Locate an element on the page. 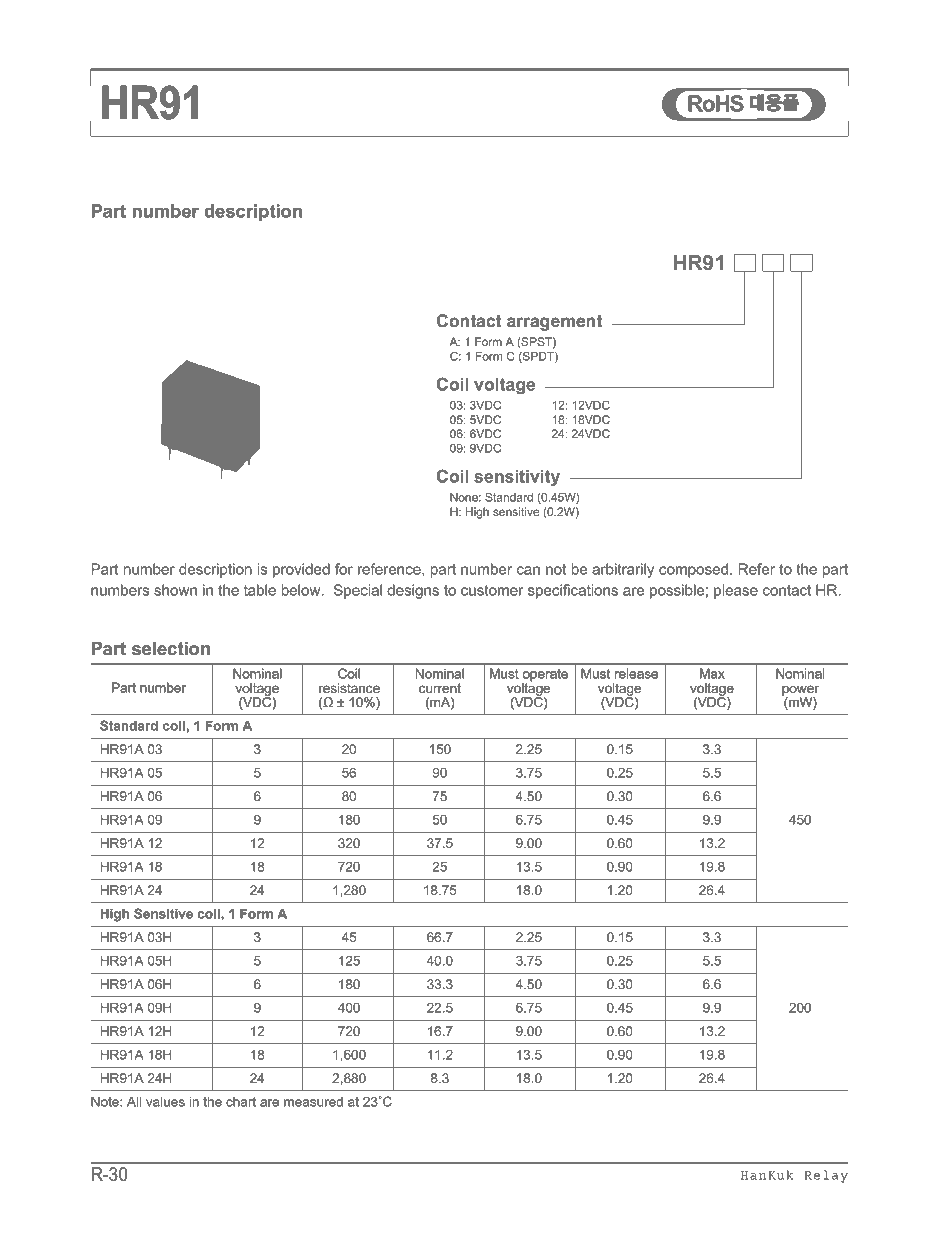 The width and height of the page is (952, 1238). Relay is located at coordinates (826, 1176).
